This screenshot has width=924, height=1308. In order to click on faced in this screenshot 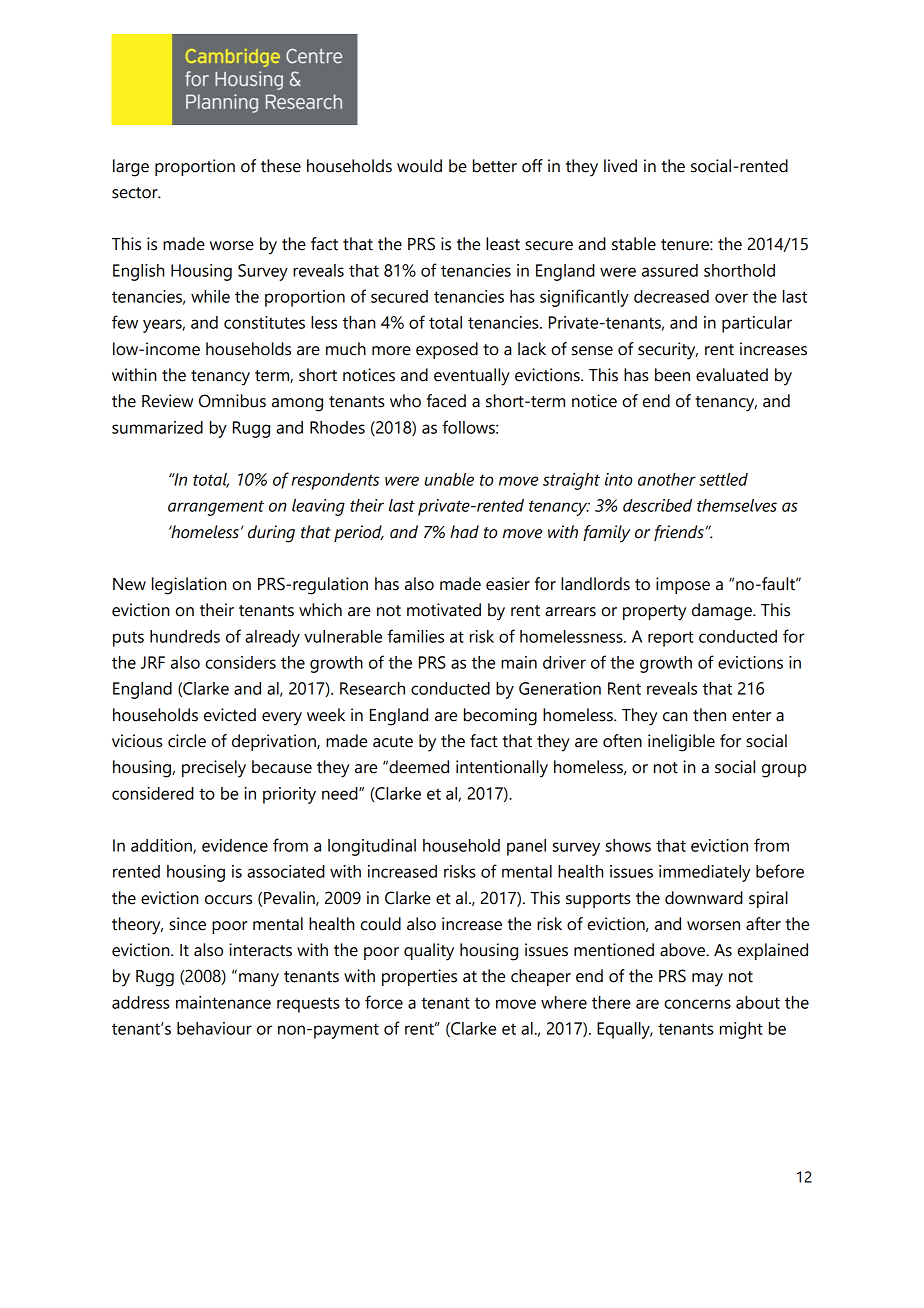, I will do `click(446, 401)`.
